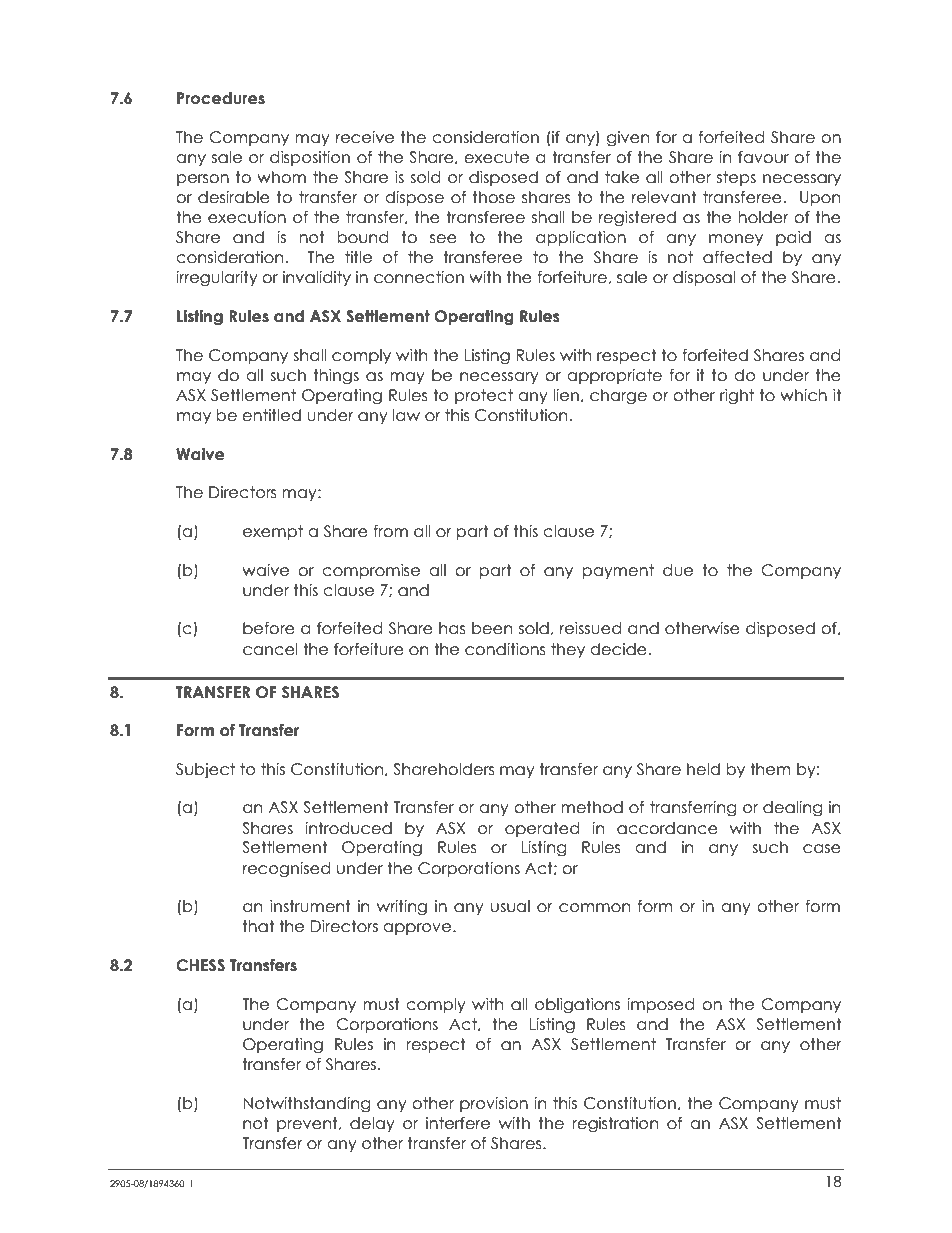 The height and width of the screenshot is (1233, 952). What do you see at coordinates (372, 1124) in the screenshot?
I see `delay` at bounding box center [372, 1124].
